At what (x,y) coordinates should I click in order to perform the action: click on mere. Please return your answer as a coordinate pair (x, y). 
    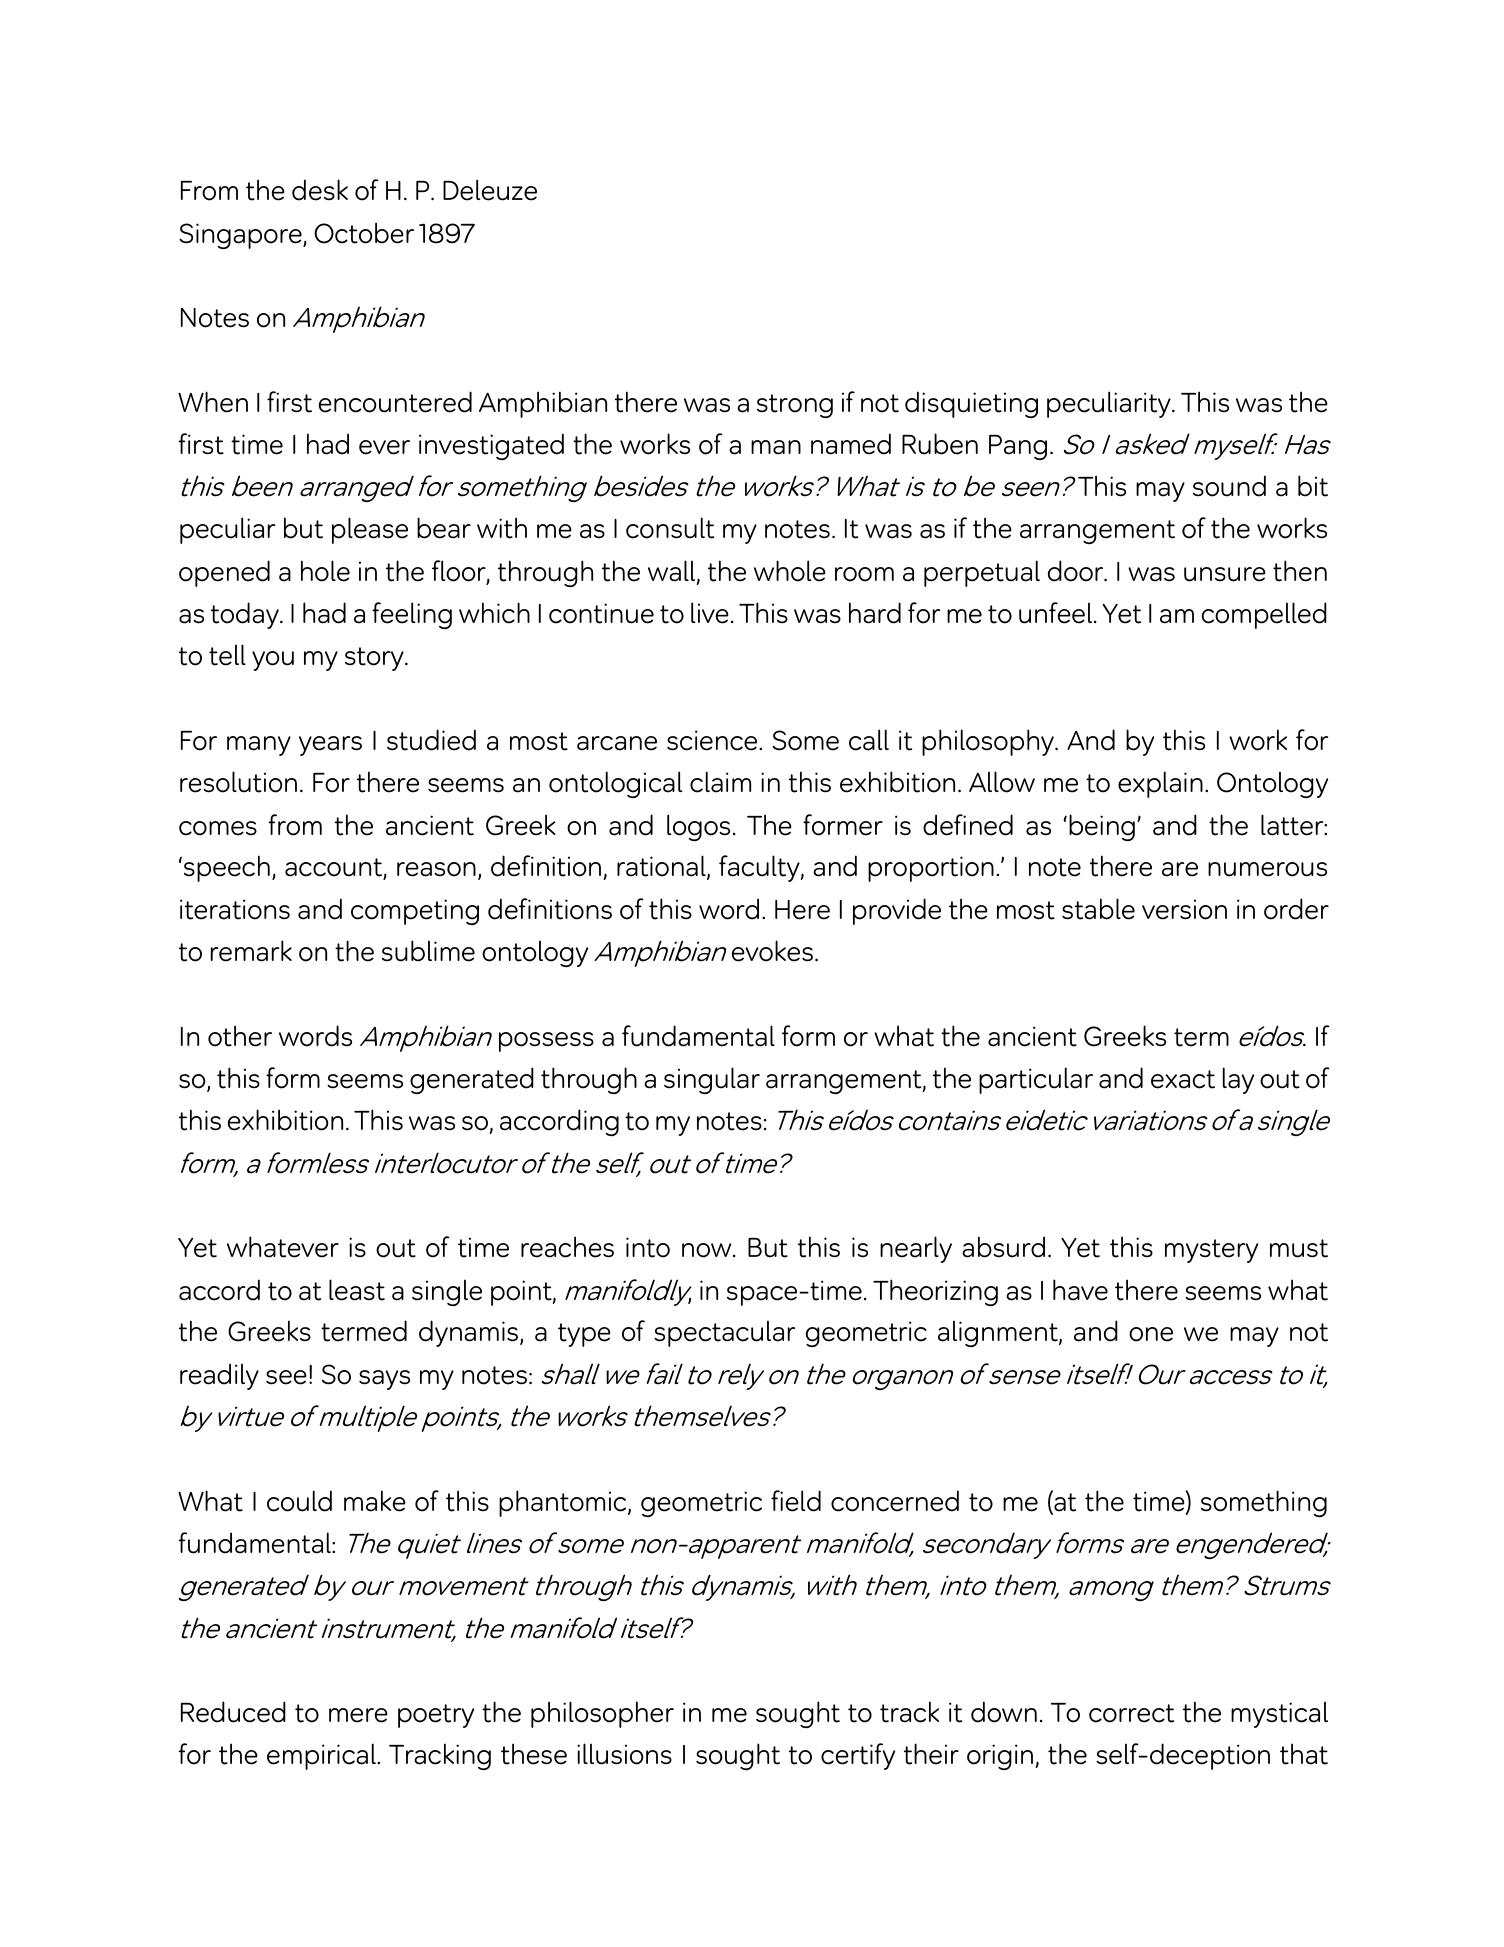
    Looking at the image, I should click on (358, 1715).
